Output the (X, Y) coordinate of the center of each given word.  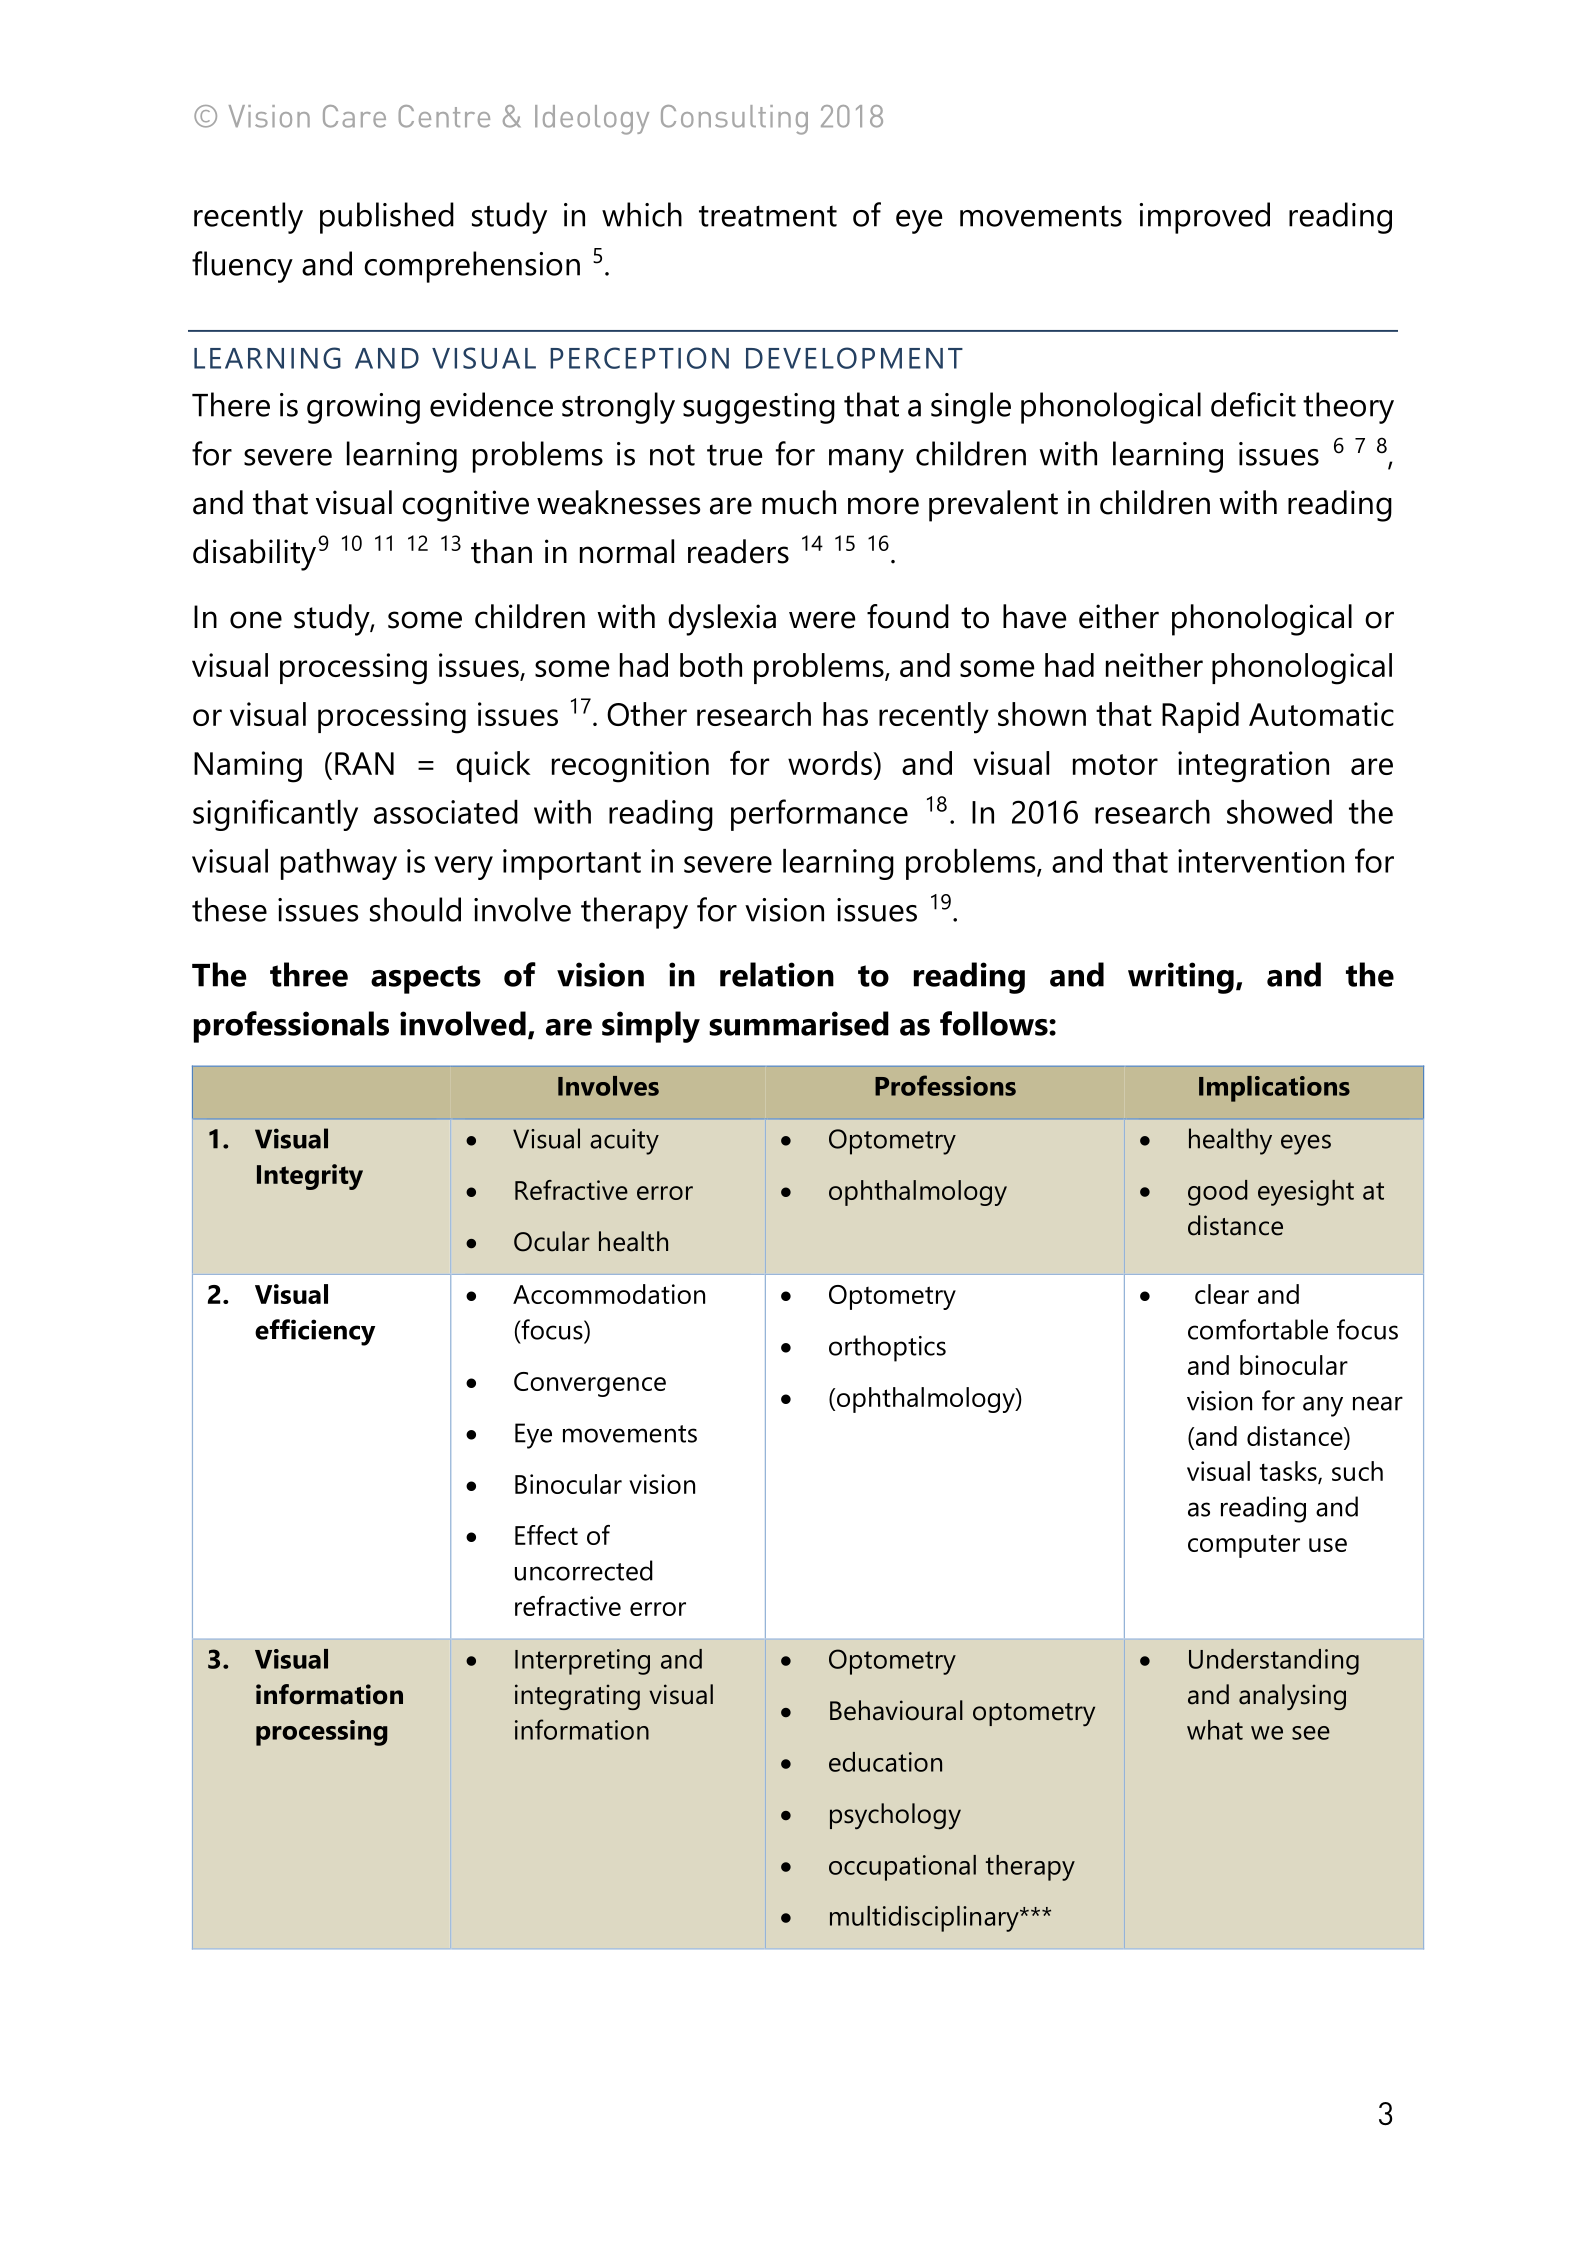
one (256, 620)
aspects (426, 979)
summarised (799, 1023)
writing (1181, 978)
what (1215, 1730)
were (822, 620)
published (387, 218)
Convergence (590, 1384)
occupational (902, 1868)
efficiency (315, 1332)
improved (1204, 218)
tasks (1289, 1472)
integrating (577, 1697)
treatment (768, 216)
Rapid (1200, 717)
